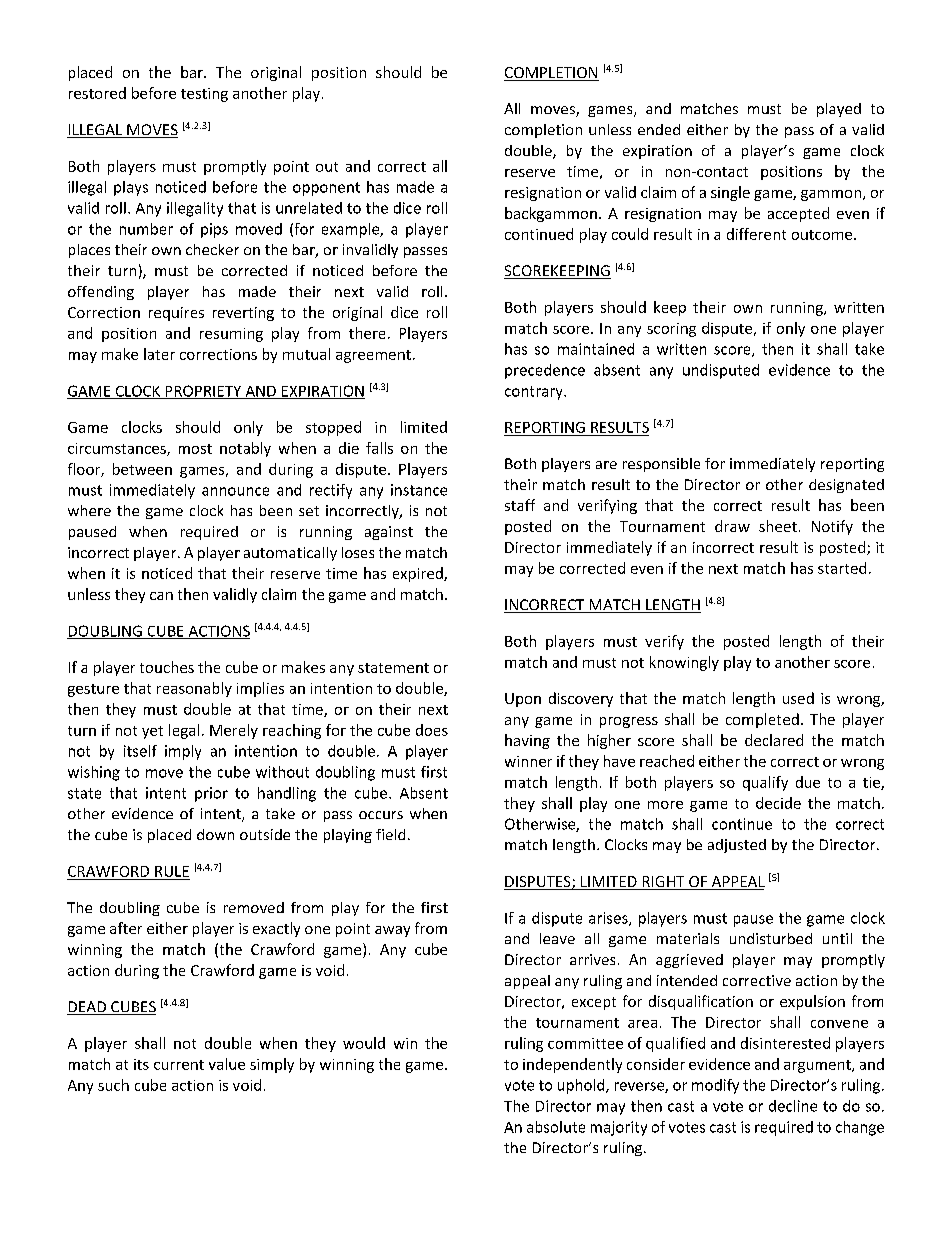 The height and width of the screenshot is (1233, 952). Describe the element at coordinates (730, 193) in the screenshot. I see `single` at that location.
